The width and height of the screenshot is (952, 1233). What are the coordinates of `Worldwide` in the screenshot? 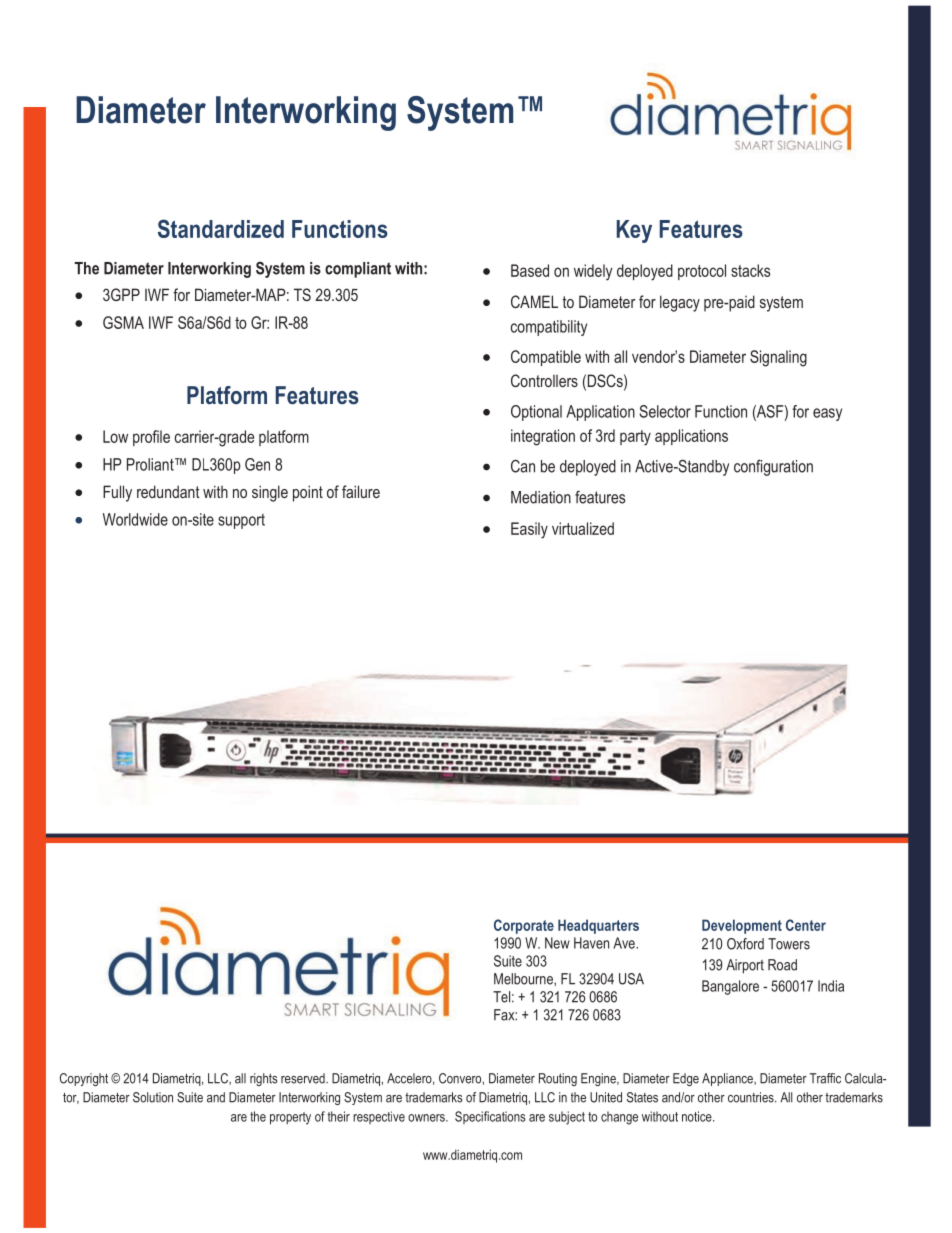 It's located at (135, 519).
